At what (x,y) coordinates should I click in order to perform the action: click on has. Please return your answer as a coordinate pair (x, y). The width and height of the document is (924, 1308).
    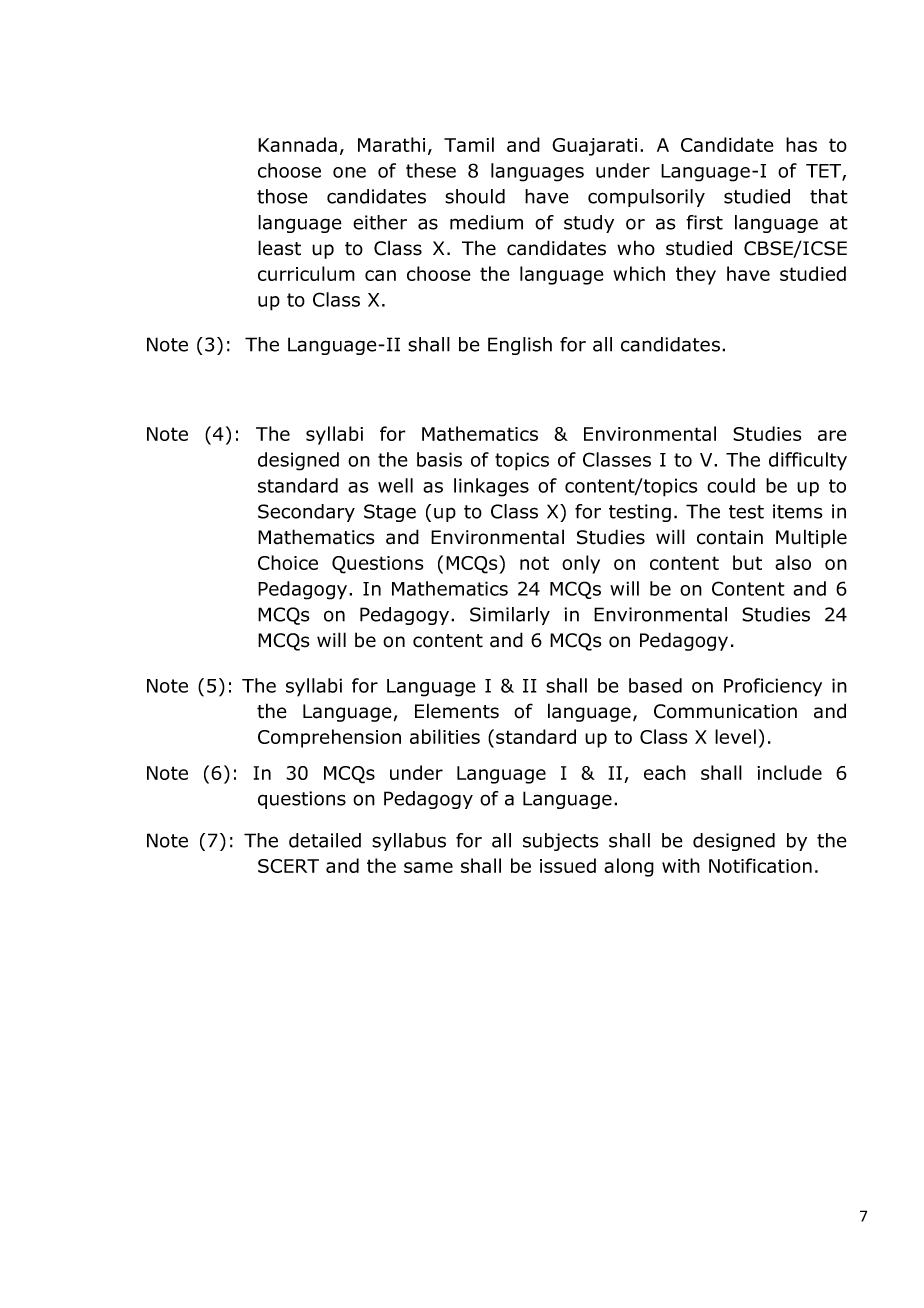
    Looking at the image, I should click on (801, 144).
